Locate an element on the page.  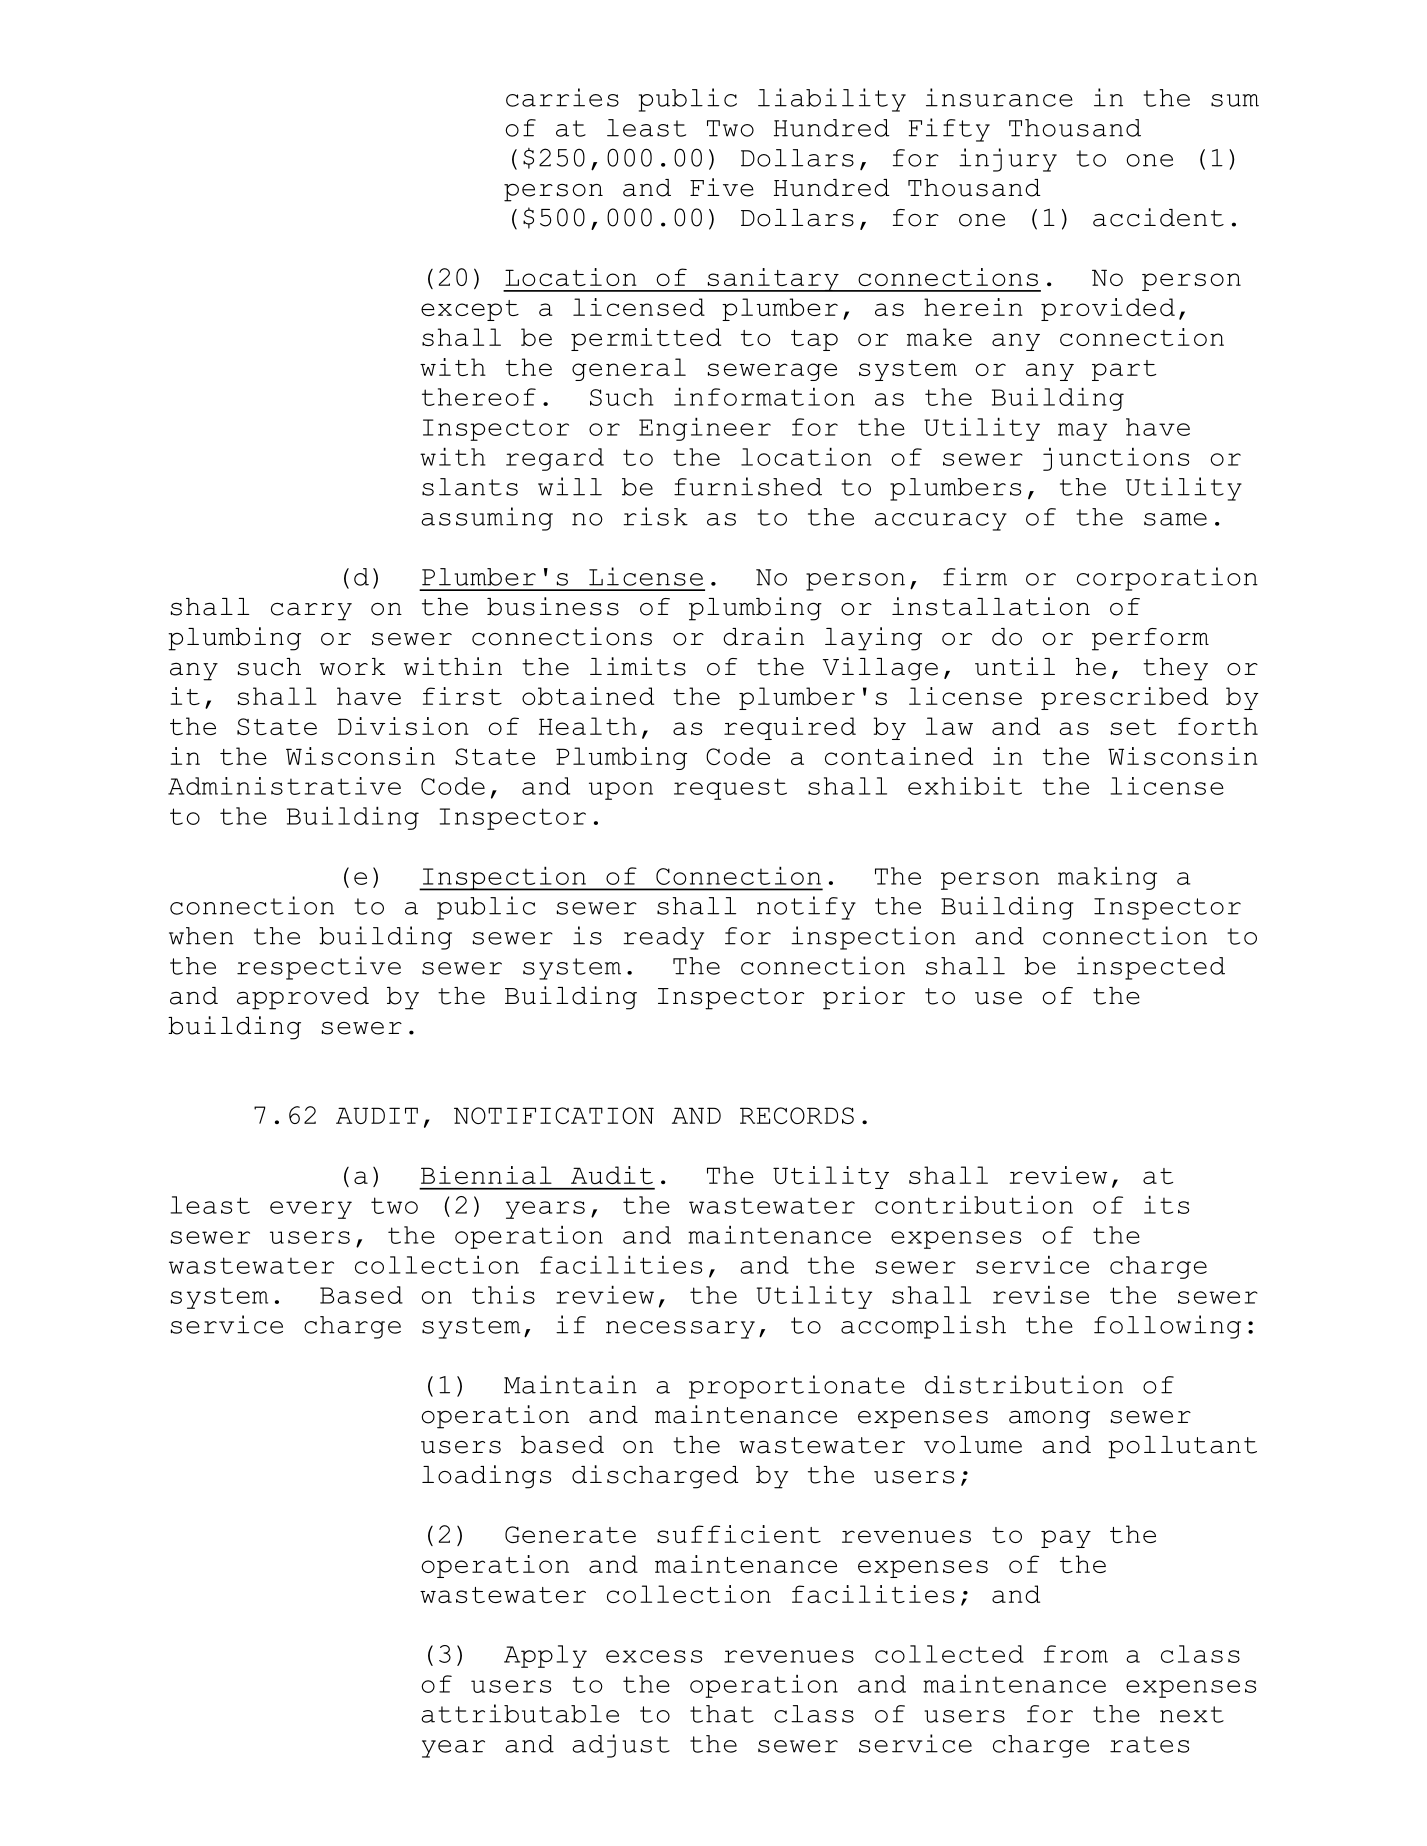
ready is located at coordinates (663, 938).
